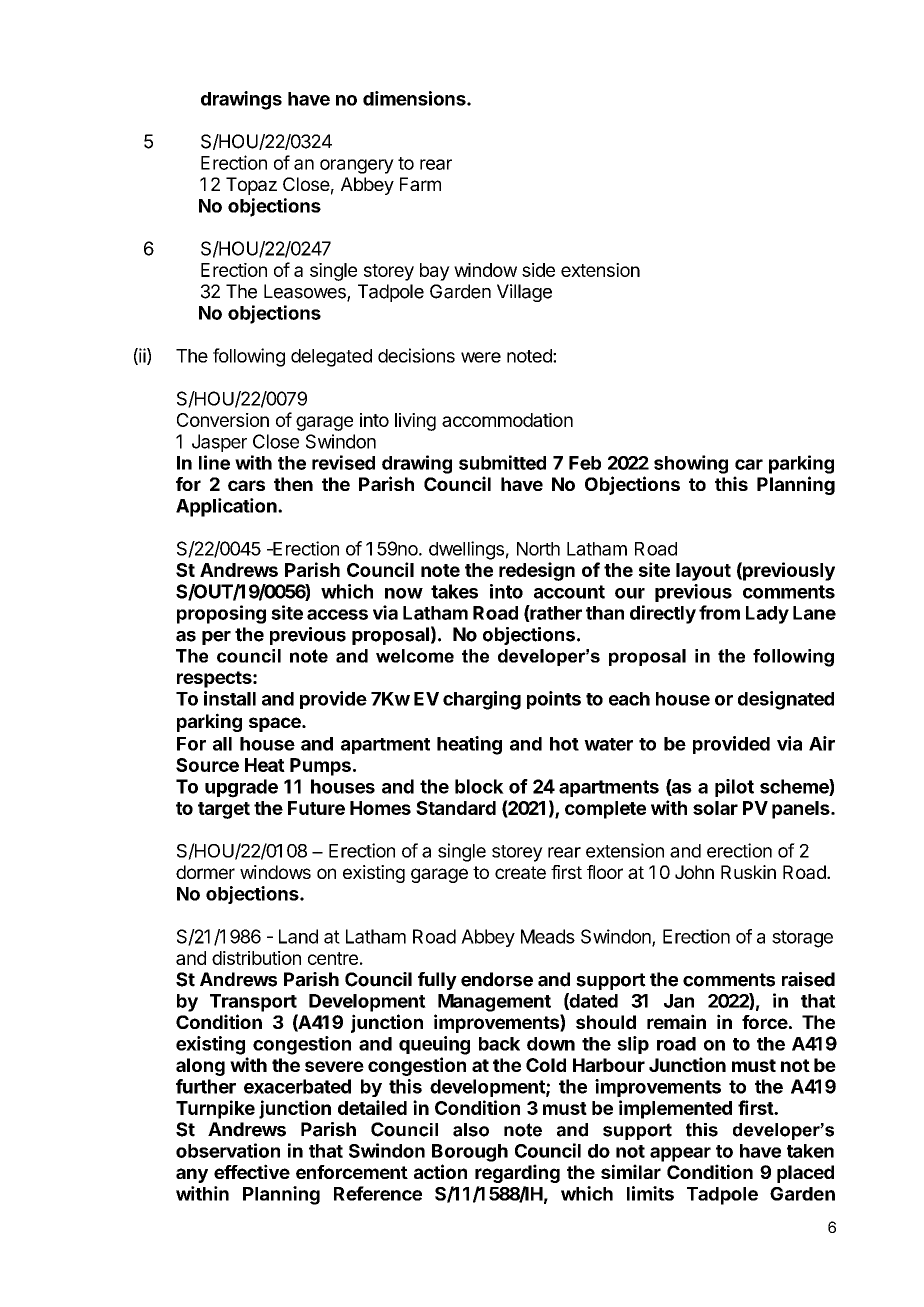 This page has height=1307, width=924. What do you see at coordinates (252, 1171) in the page?
I see `effective` at bounding box center [252, 1171].
